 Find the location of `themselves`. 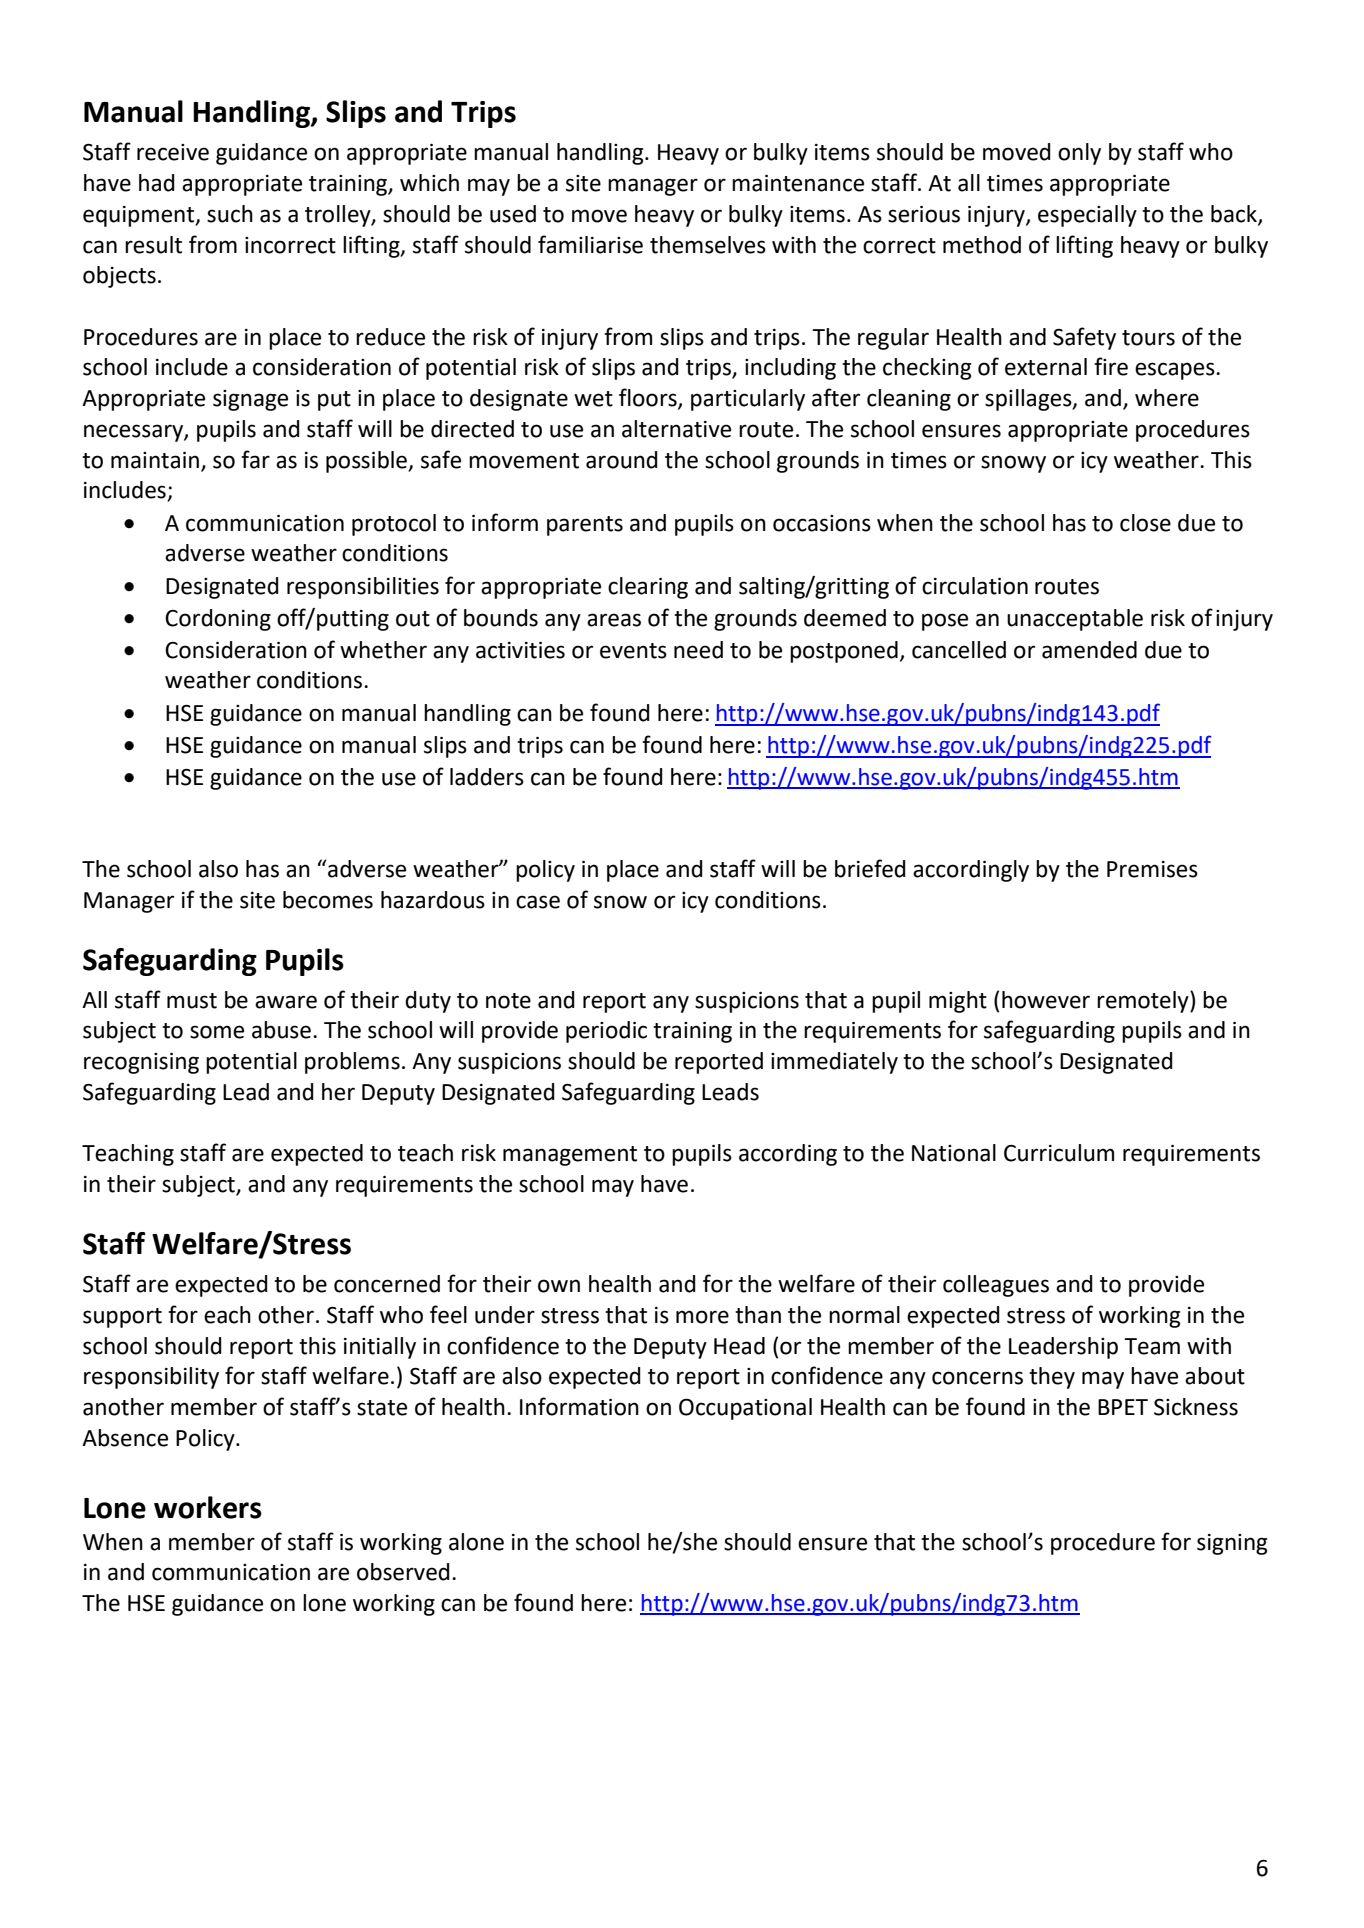

themselves is located at coordinates (708, 245).
